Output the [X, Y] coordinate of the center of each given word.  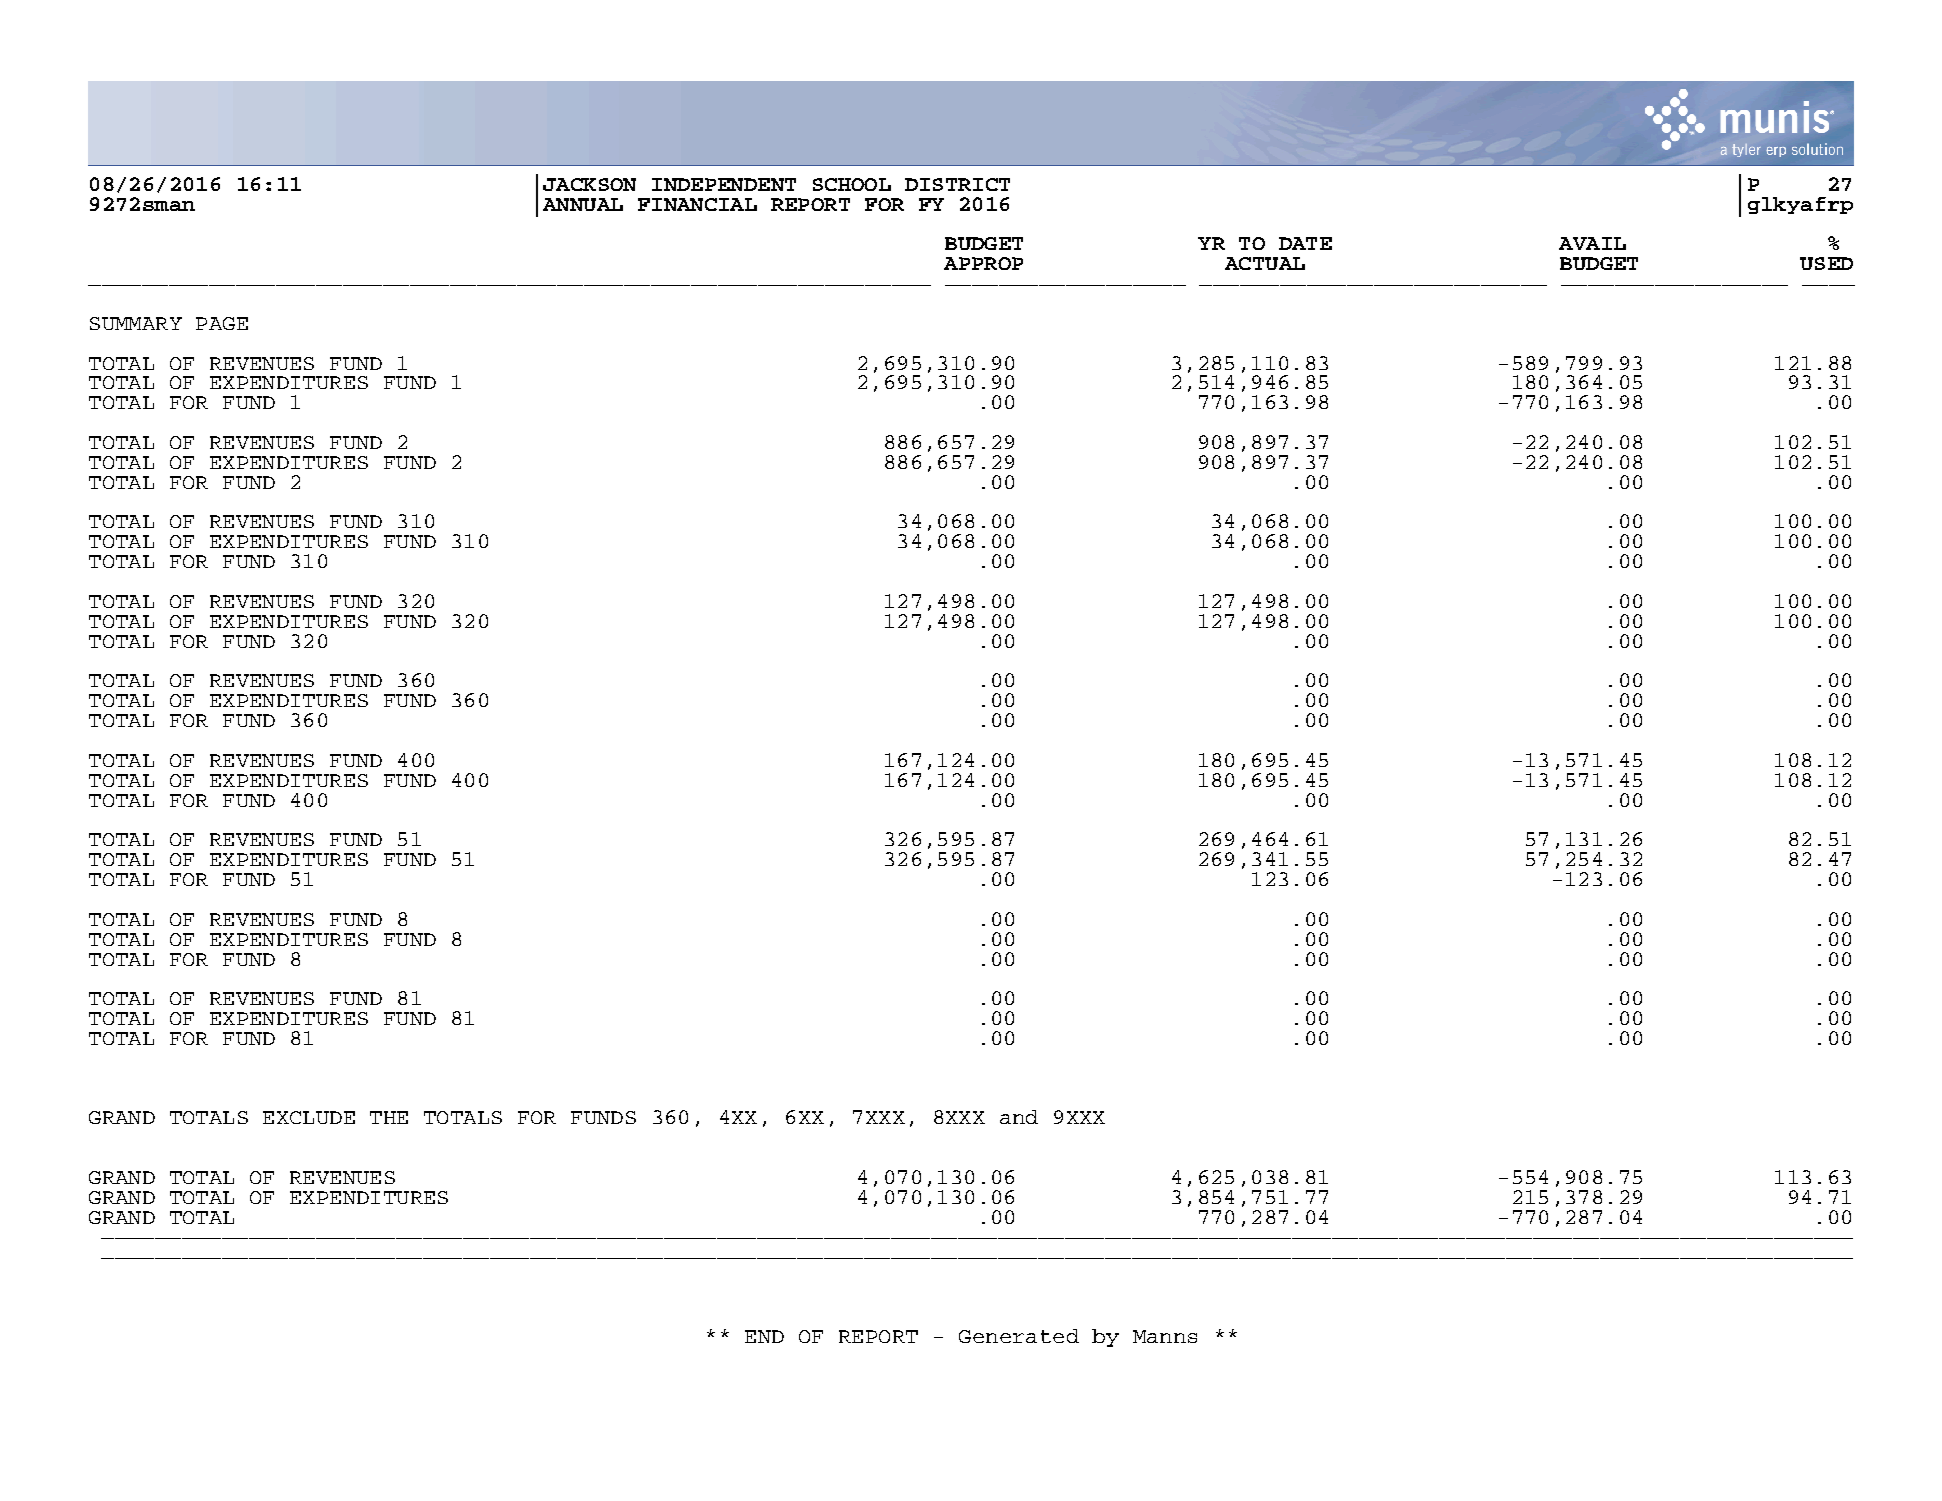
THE [389, 1117]
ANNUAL [583, 204]
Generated [1019, 1336]
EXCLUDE [309, 1117]
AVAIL [1592, 243]
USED [1826, 263]
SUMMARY [136, 323]
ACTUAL [1265, 263]
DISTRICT [957, 184]
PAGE [222, 323]
